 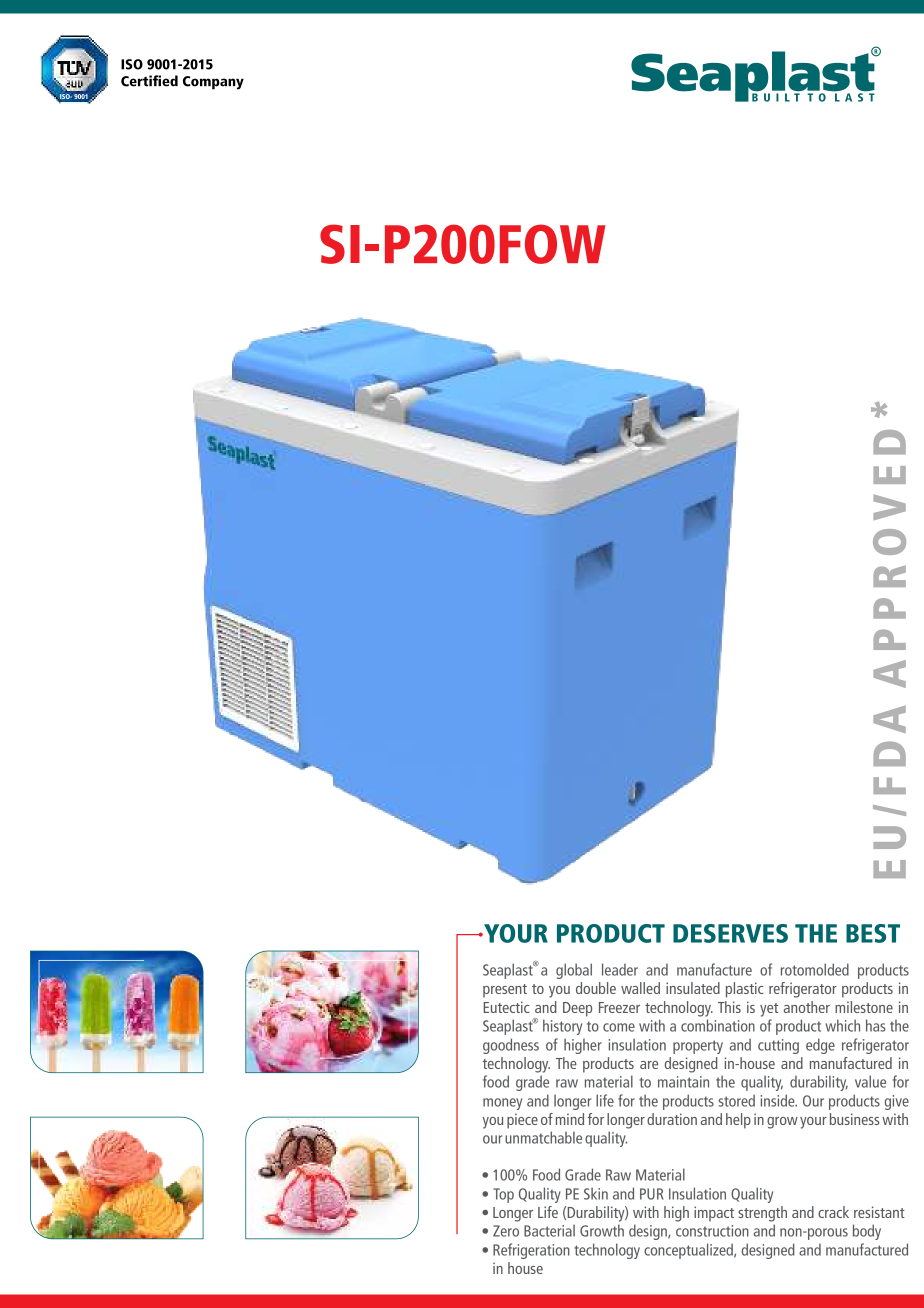 What do you see at coordinates (873, 933) in the document?
I see `BEST` at bounding box center [873, 933].
